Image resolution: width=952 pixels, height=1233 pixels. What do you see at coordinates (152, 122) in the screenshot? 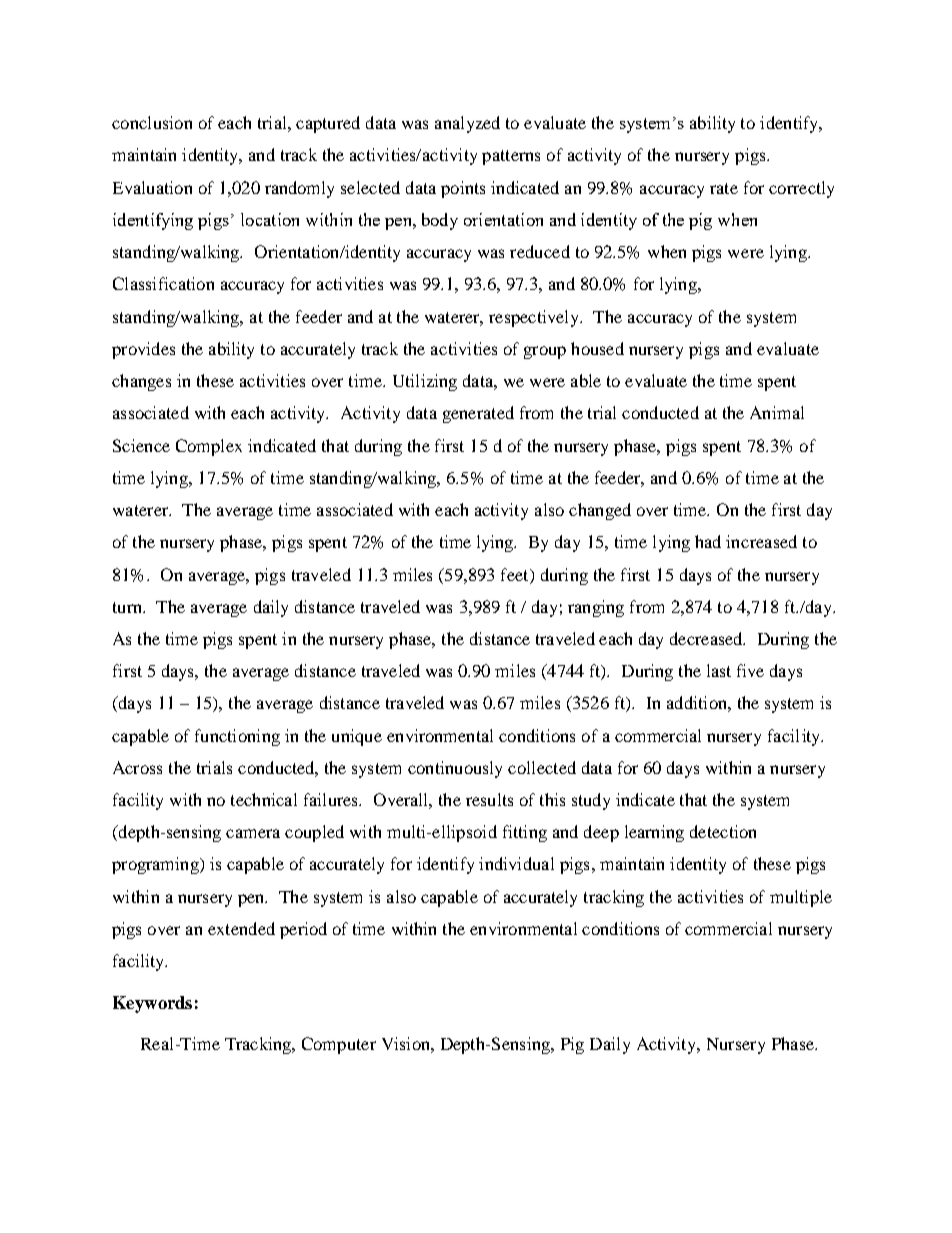
I see `conclusion` at bounding box center [152, 122].
